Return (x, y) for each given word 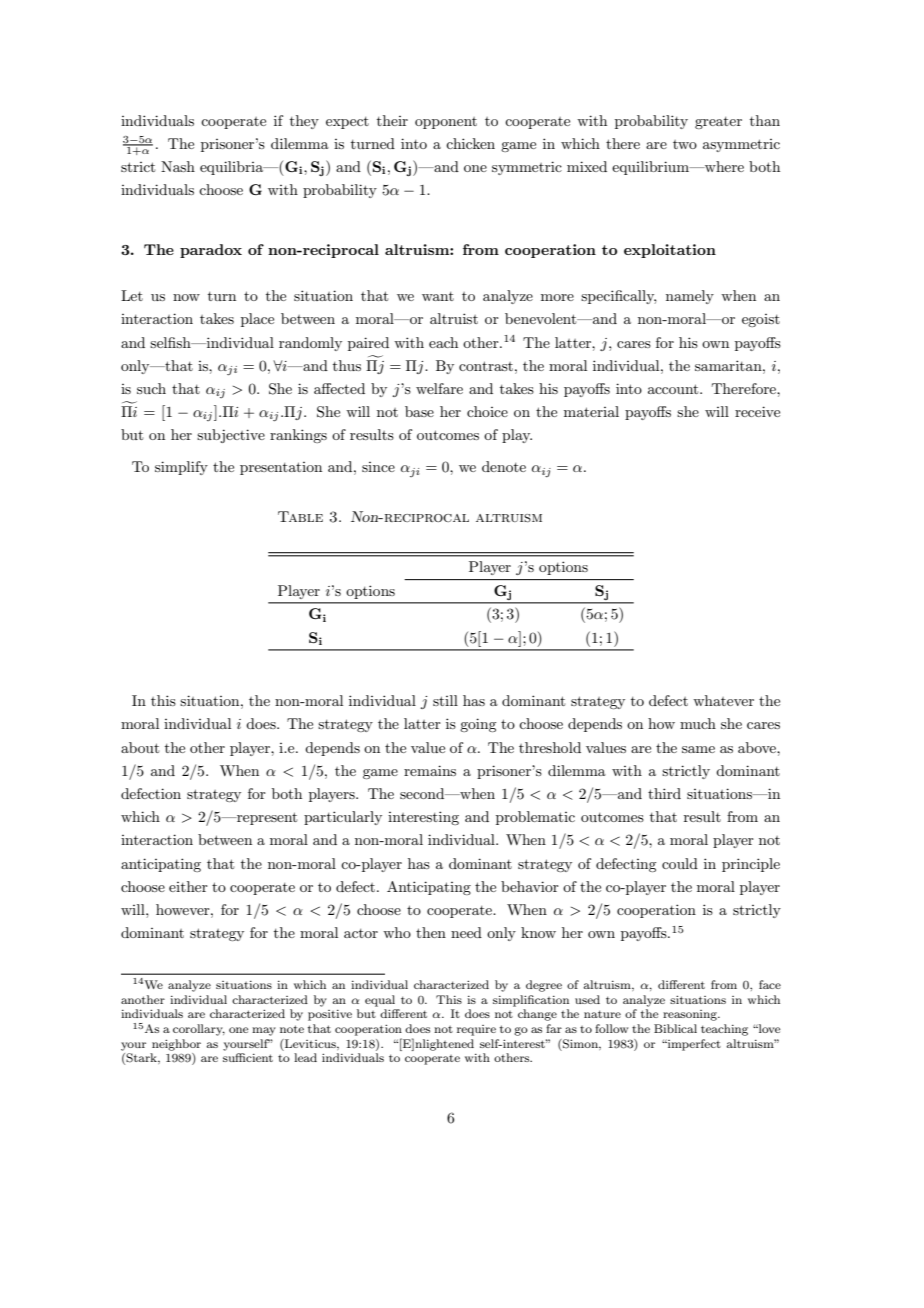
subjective (231, 436)
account (674, 389)
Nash (178, 166)
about (140, 747)
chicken (470, 143)
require (476, 1030)
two (685, 144)
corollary (199, 1030)
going (478, 725)
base (419, 411)
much (698, 723)
